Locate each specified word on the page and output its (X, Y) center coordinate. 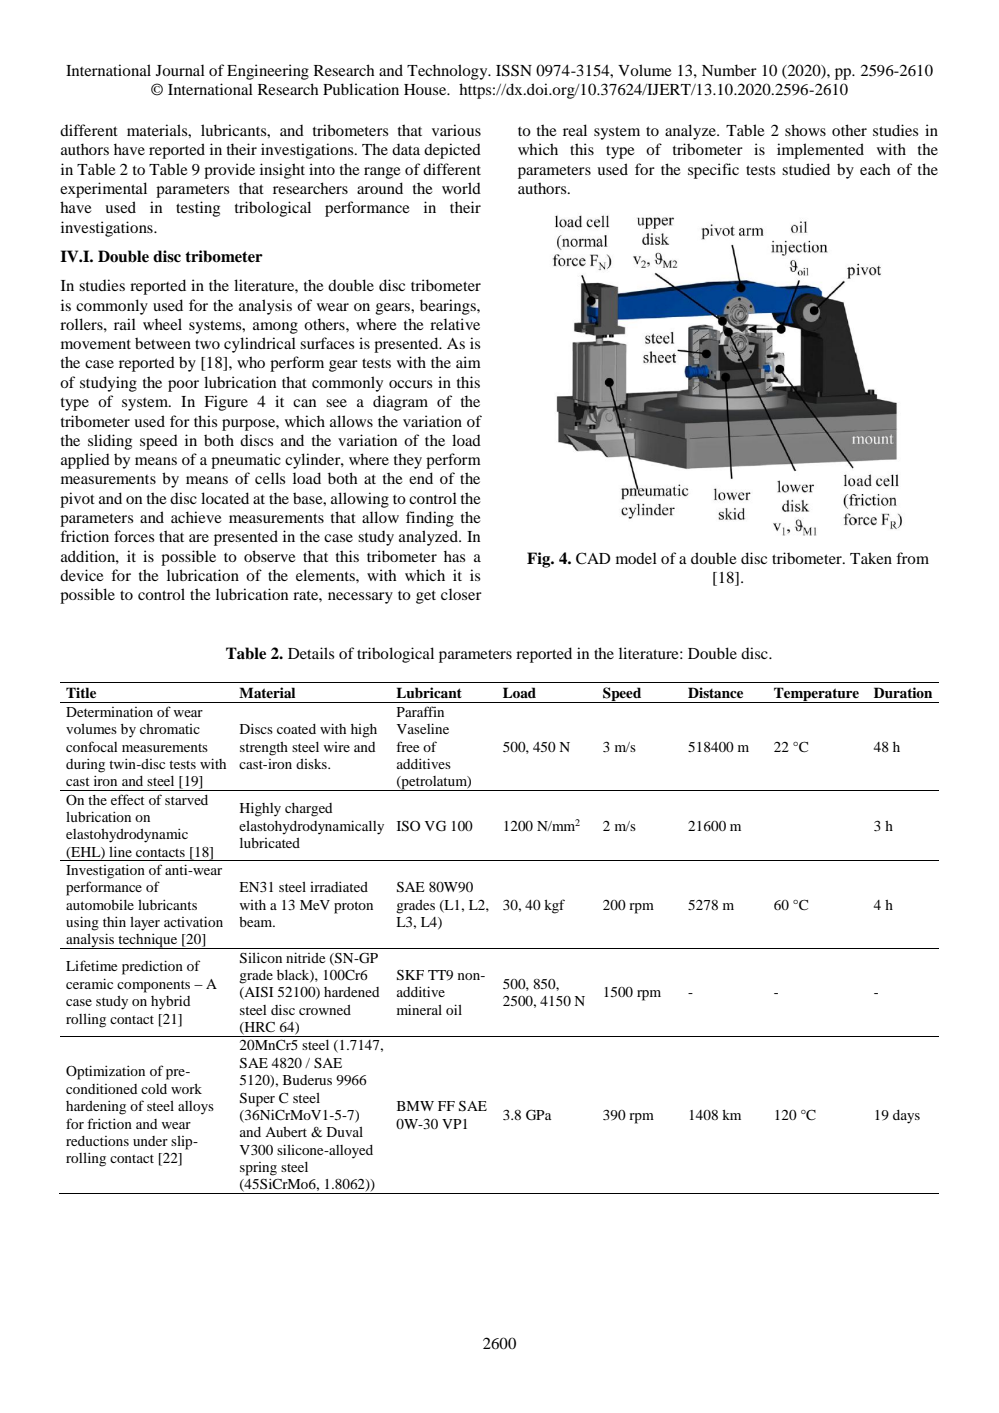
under (150, 1141)
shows (805, 130)
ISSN (514, 70)
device (82, 575)
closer (461, 594)
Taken (871, 558)
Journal (180, 70)
